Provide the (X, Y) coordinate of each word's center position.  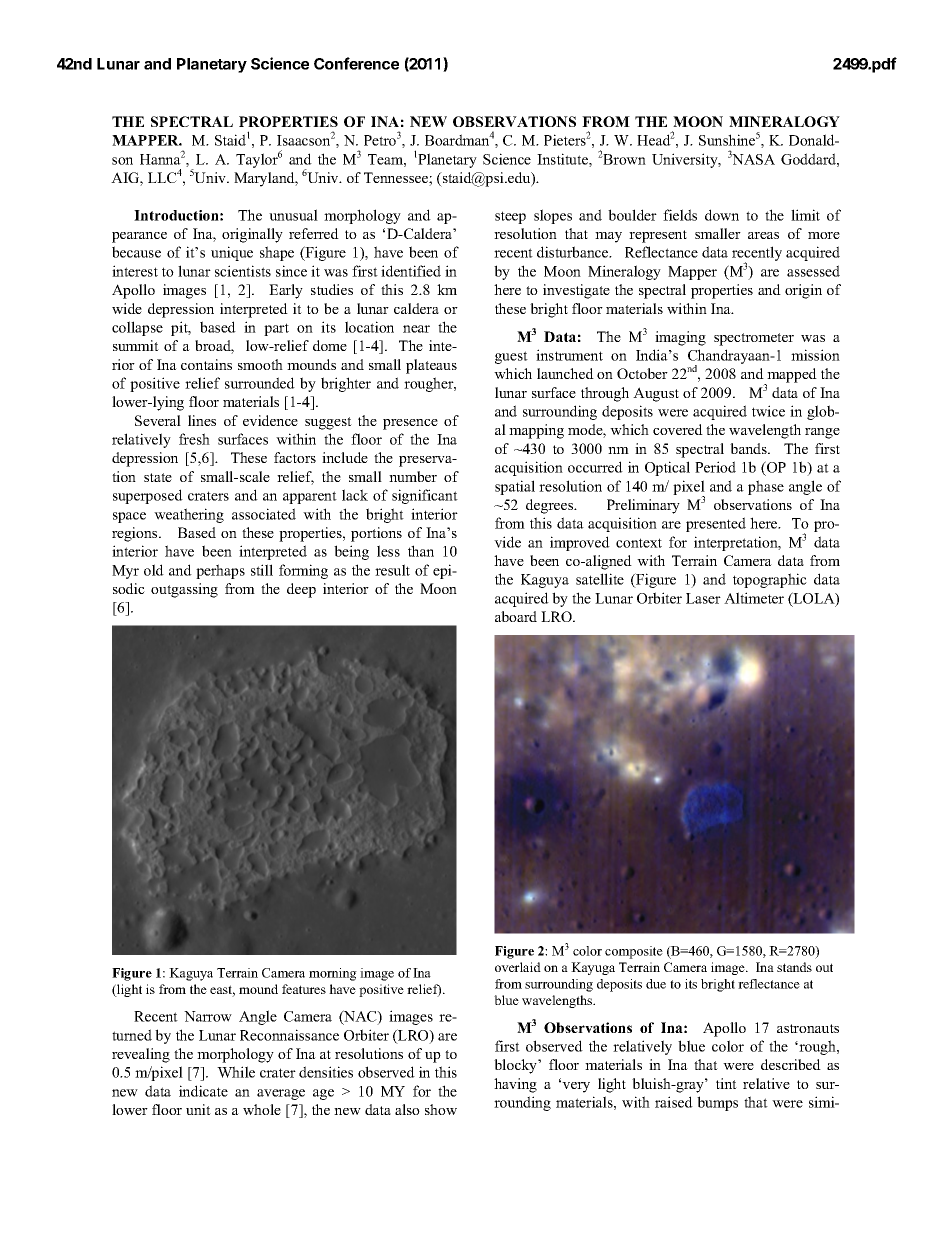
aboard (516, 616)
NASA (753, 159)
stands (794, 967)
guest (511, 357)
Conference (356, 63)
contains (206, 364)
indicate (203, 1091)
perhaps (220, 571)
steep (510, 217)
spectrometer (754, 339)
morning (333, 974)
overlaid (518, 967)
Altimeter (754, 598)
